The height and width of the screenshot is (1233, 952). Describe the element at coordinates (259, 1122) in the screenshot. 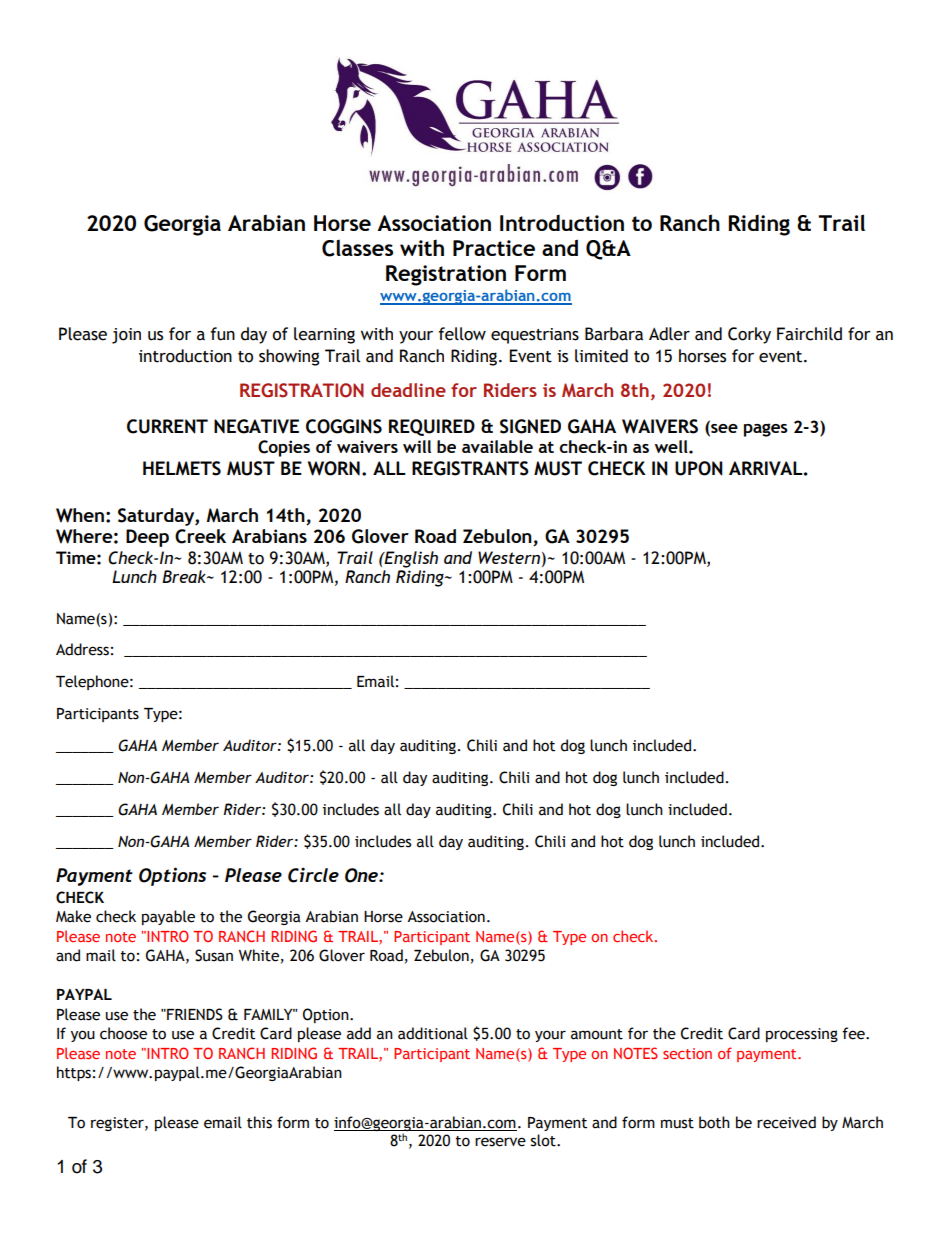

I see `this` at that location.
